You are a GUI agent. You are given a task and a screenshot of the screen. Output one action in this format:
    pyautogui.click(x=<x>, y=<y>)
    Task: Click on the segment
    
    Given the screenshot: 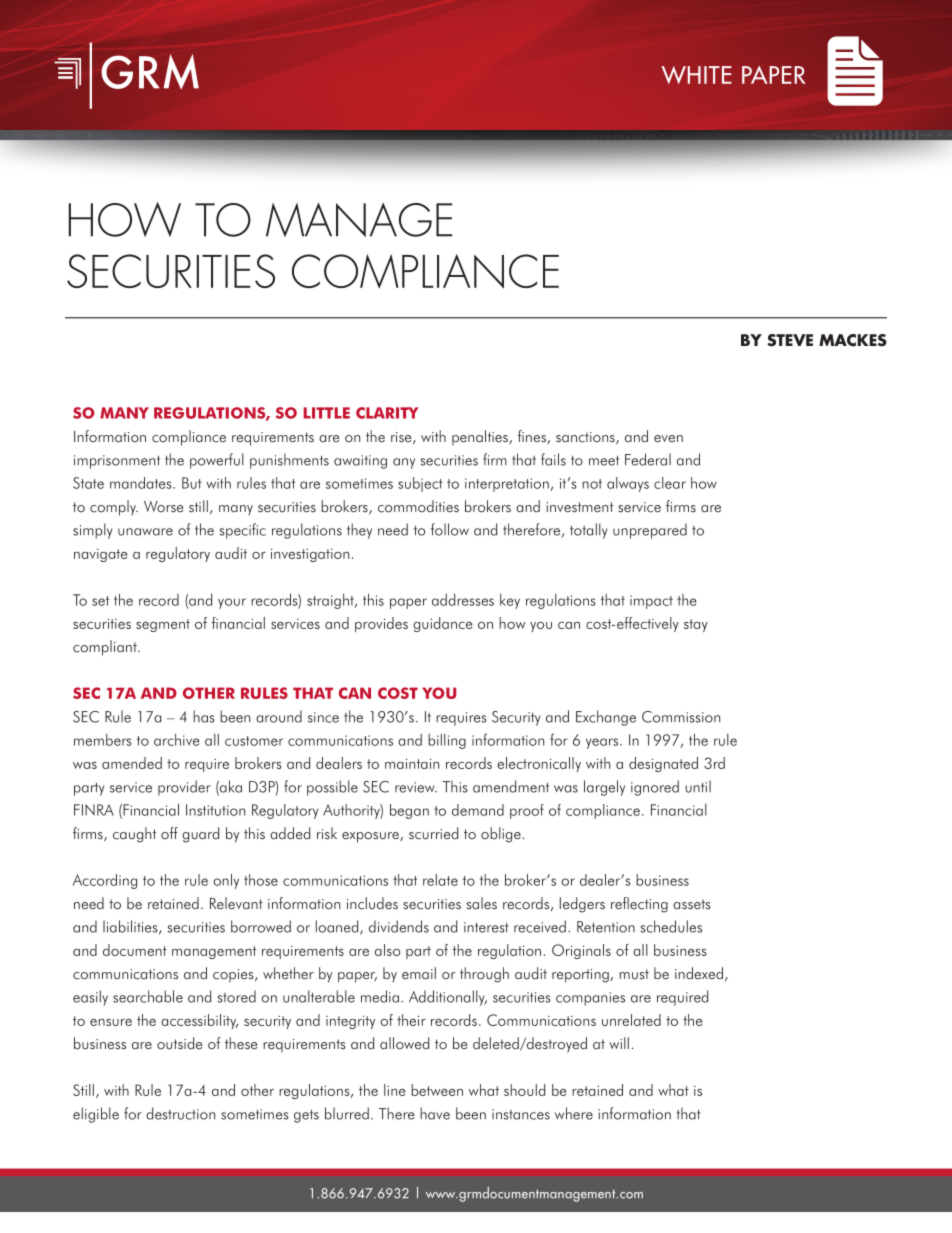 What is the action you would take?
    pyautogui.click(x=163, y=625)
